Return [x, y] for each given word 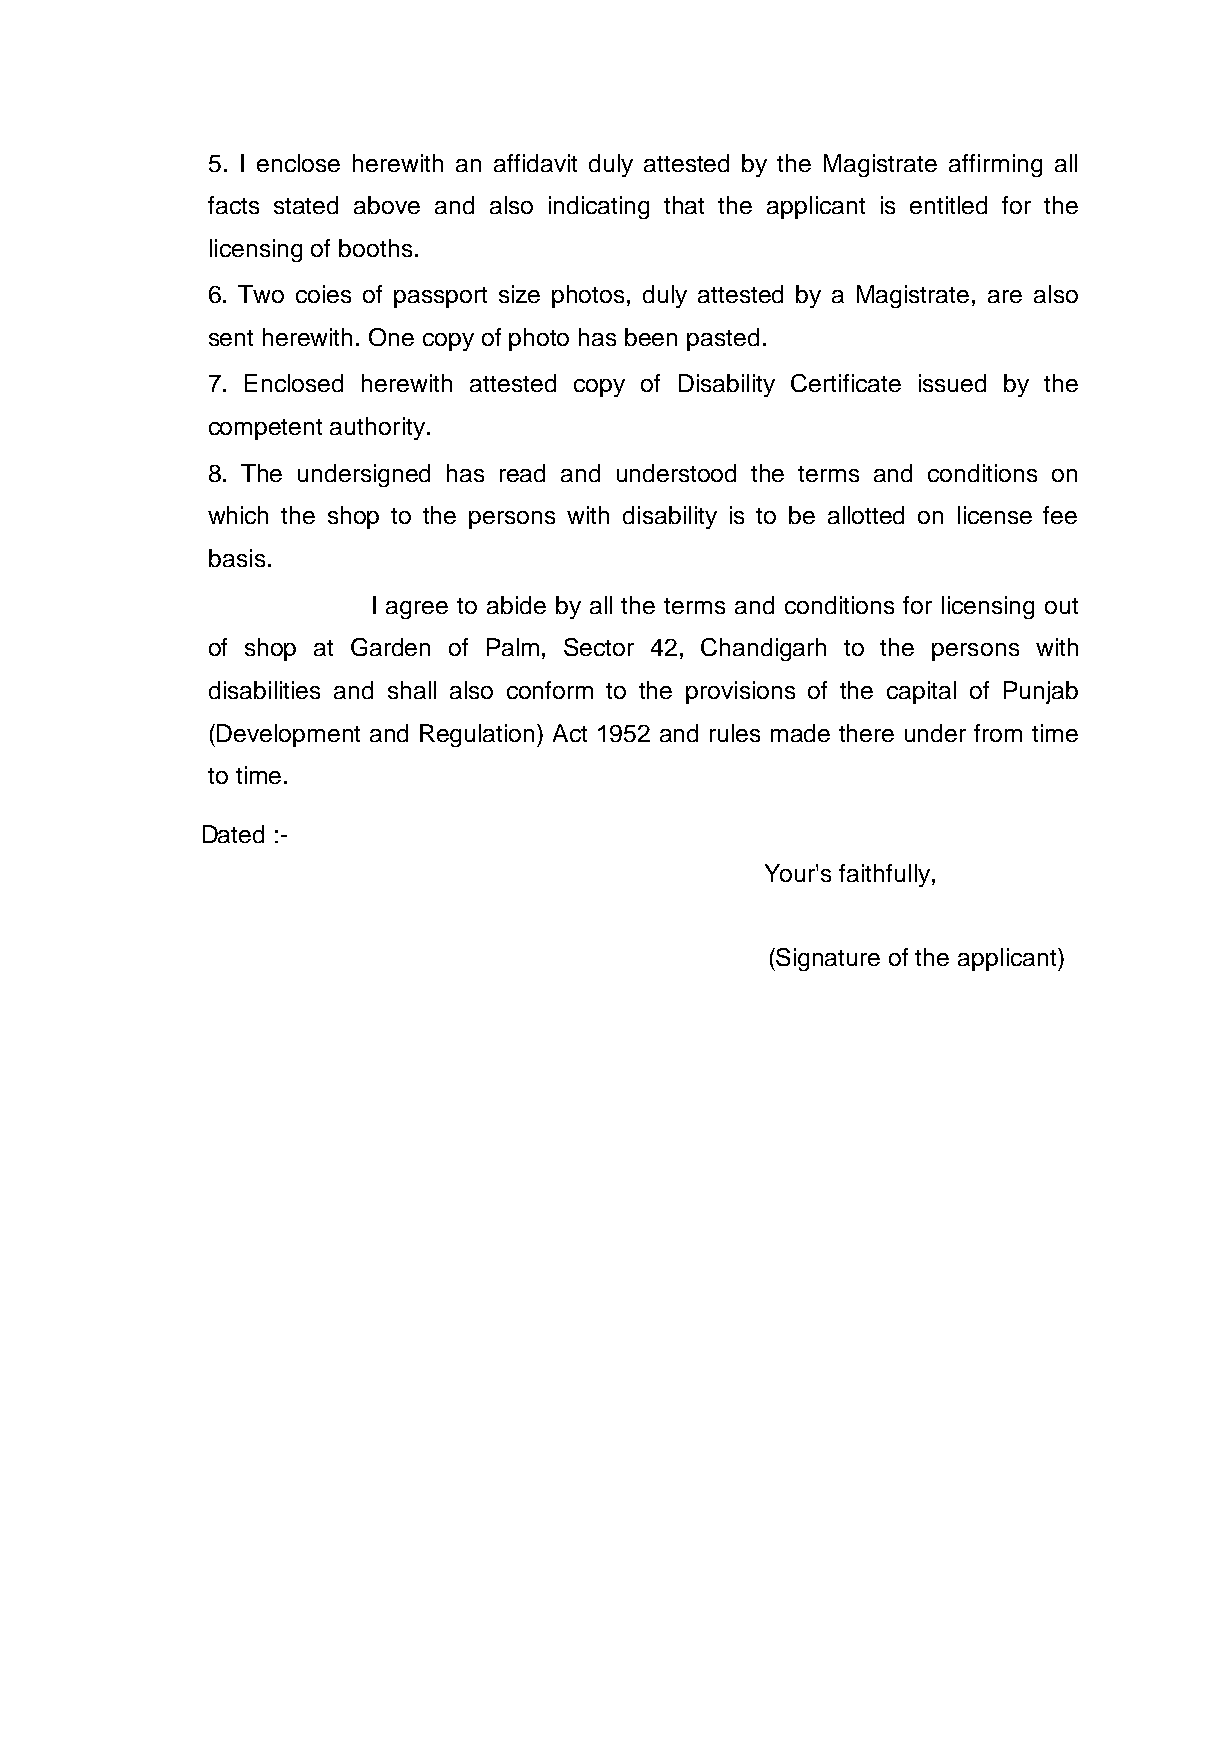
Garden [390, 647]
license [995, 515]
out [1061, 606]
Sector [599, 647]
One [391, 337]
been [651, 337]
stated [306, 205]
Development [288, 735]
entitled [948, 205]
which [238, 515]
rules [735, 733]
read [522, 473]
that [684, 205]
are [1005, 296]
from [998, 733]
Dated [233, 834]
